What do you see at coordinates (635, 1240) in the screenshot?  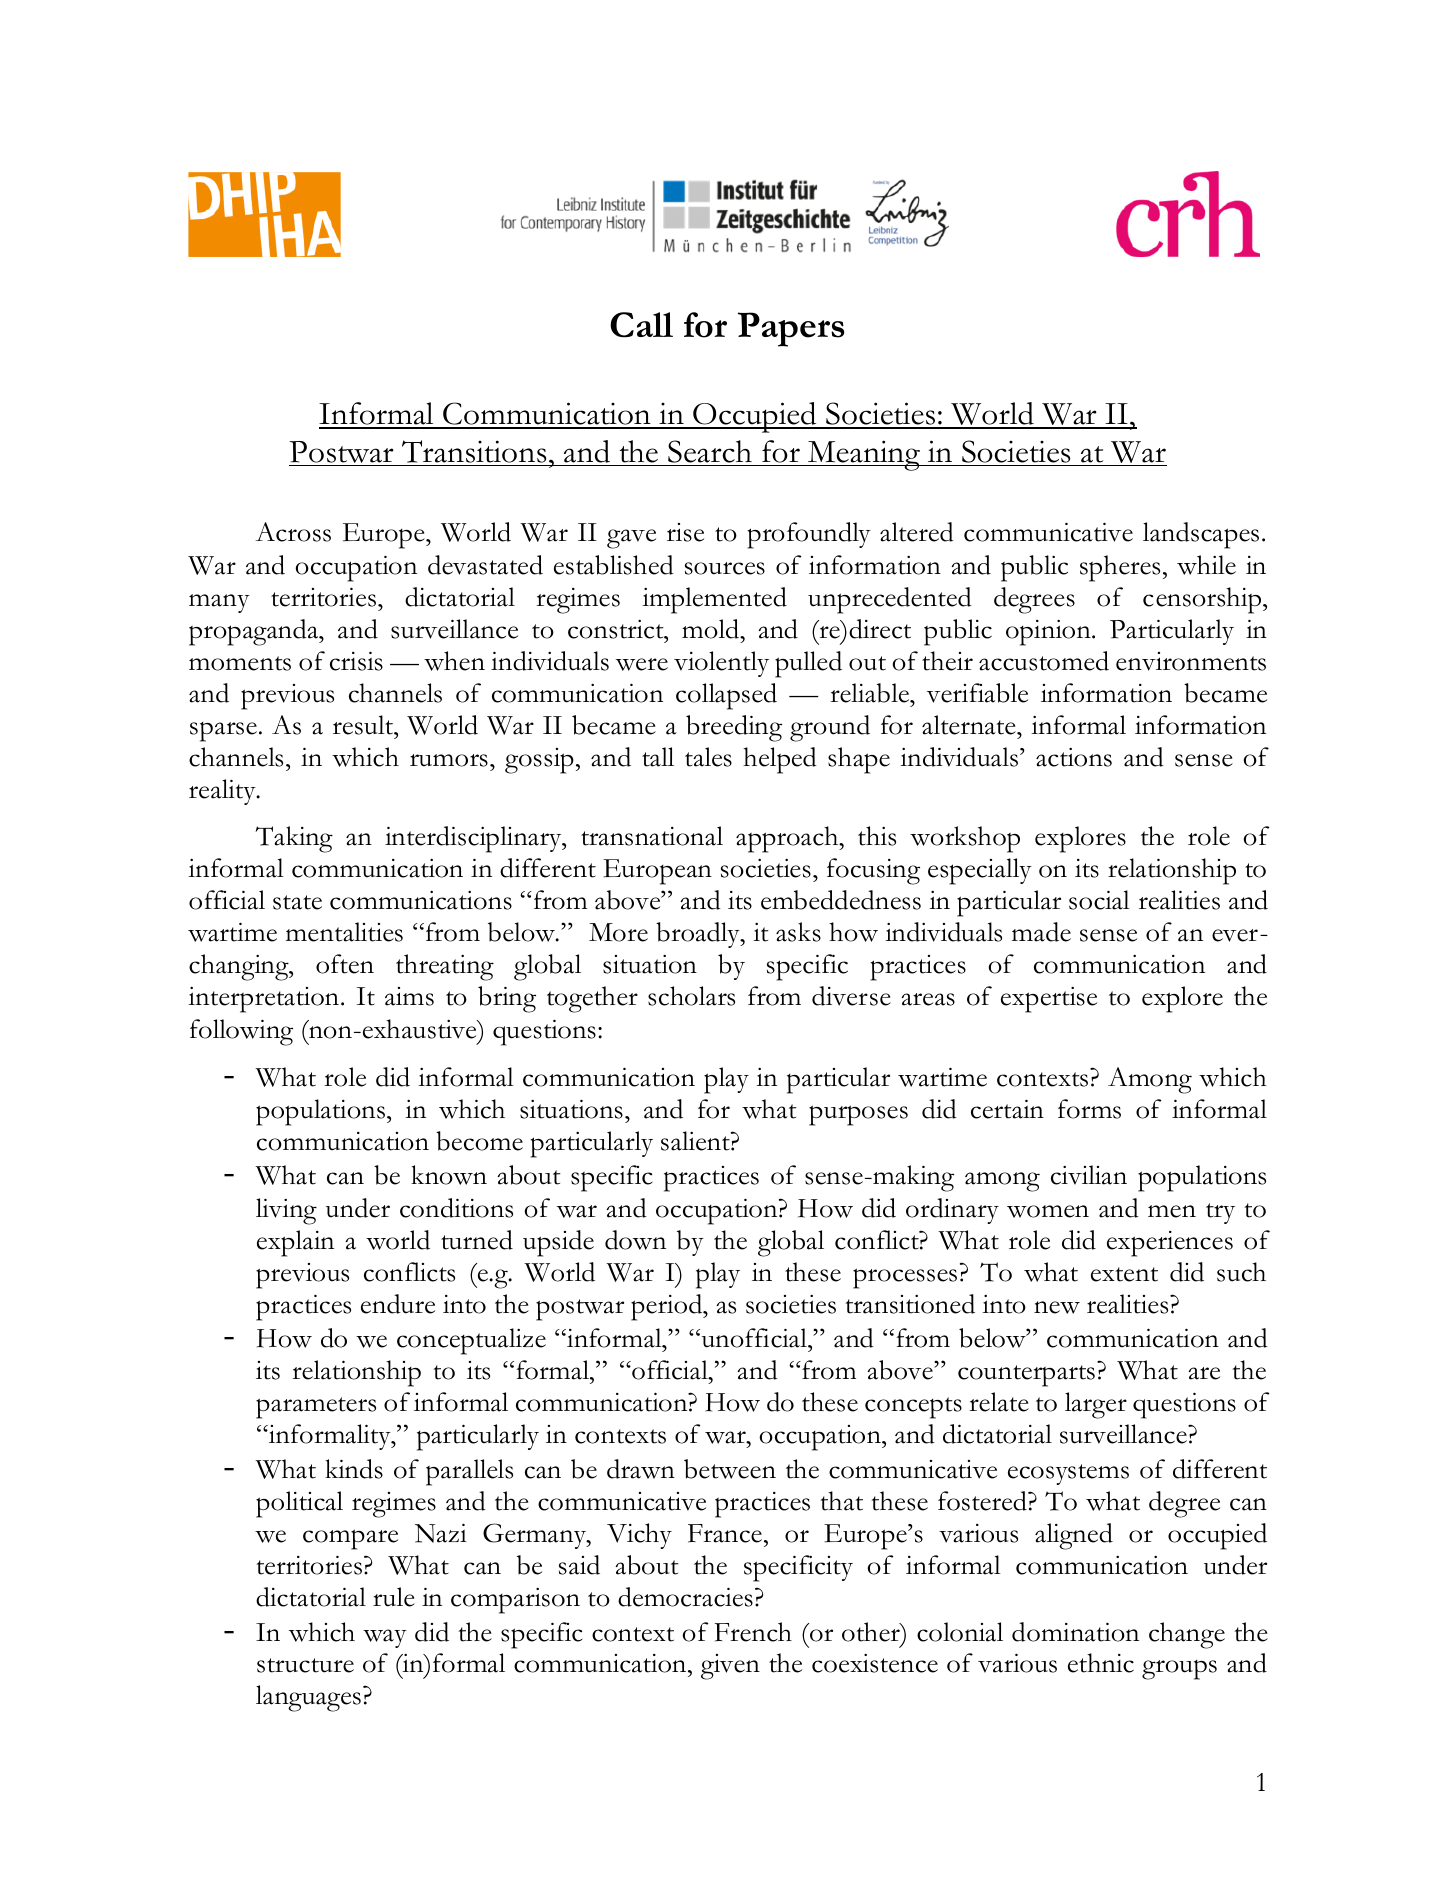 I see `down` at bounding box center [635, 1240].
